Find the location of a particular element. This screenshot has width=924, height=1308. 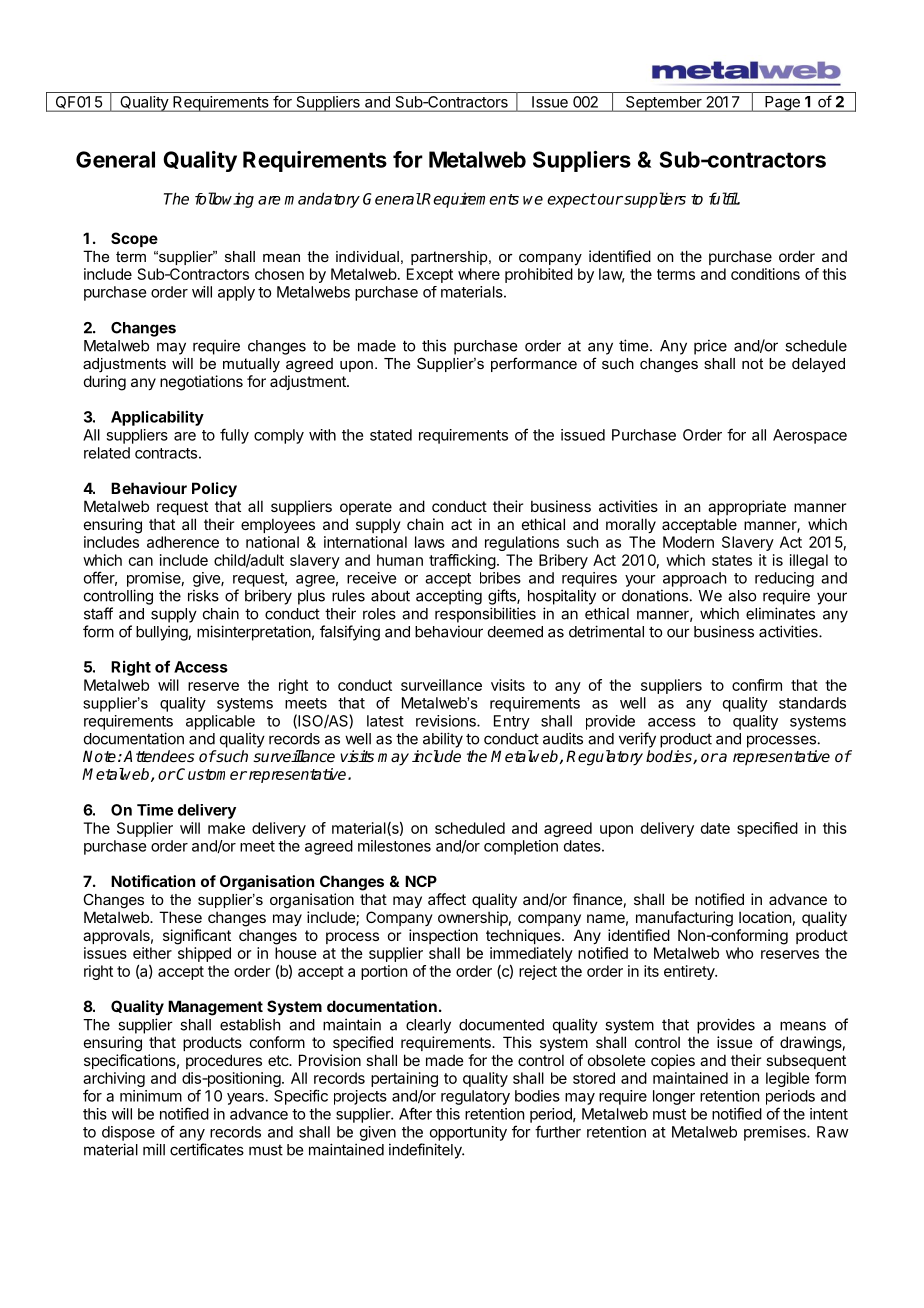

minimum is located at coordinates (151, 1096).
